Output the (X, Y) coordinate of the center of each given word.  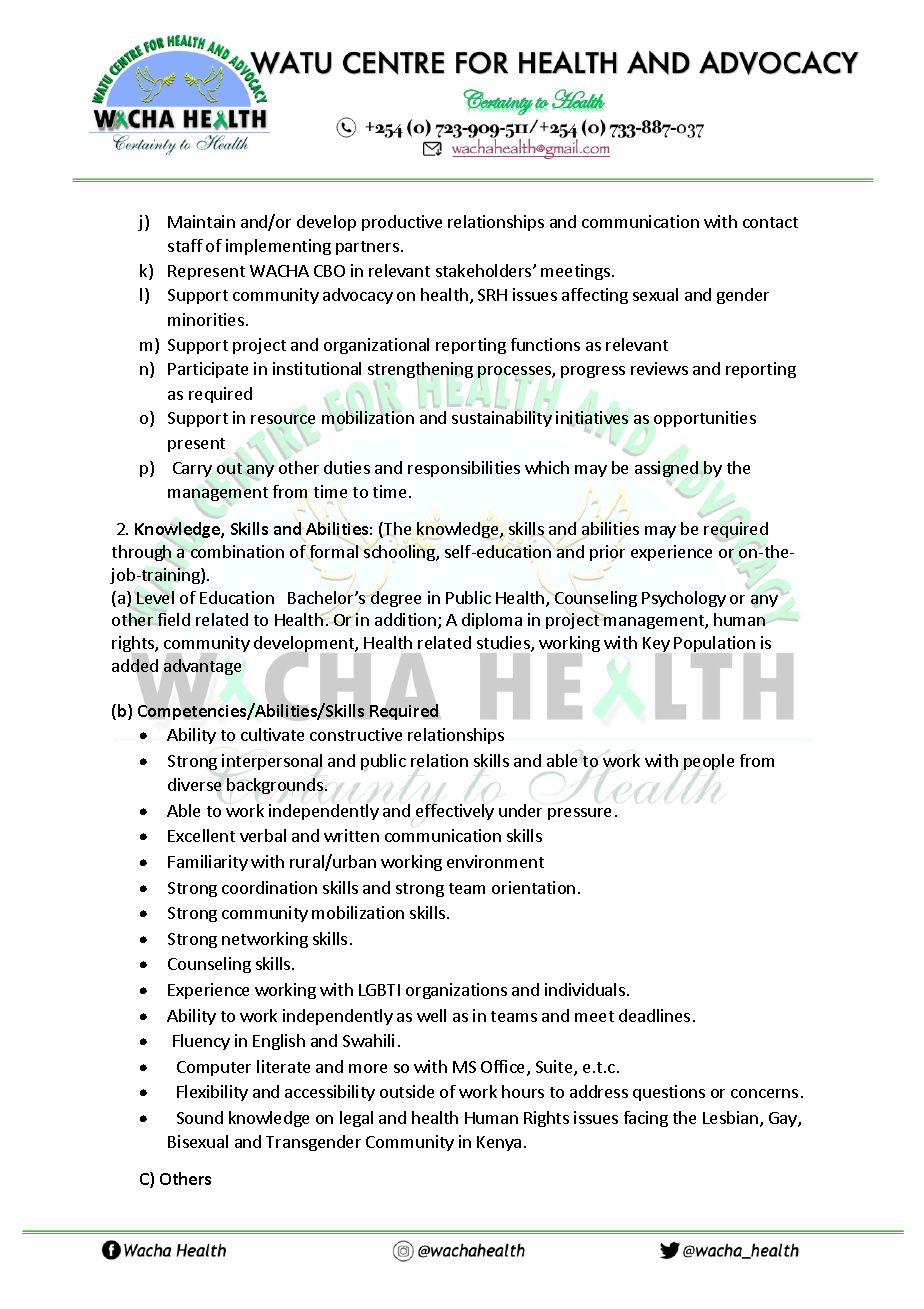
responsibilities (464, 469)
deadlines (654, 1015)
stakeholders (485, 270)
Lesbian (730, 1117)
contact (770, 222)
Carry (192, 469)
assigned (668, 469)
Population (714, 645)
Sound (200, 1117)
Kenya (499, 1143)
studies (504, 644)
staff (185, 245)
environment (495, 861)
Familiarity (208, 863)
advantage (202, 667)
